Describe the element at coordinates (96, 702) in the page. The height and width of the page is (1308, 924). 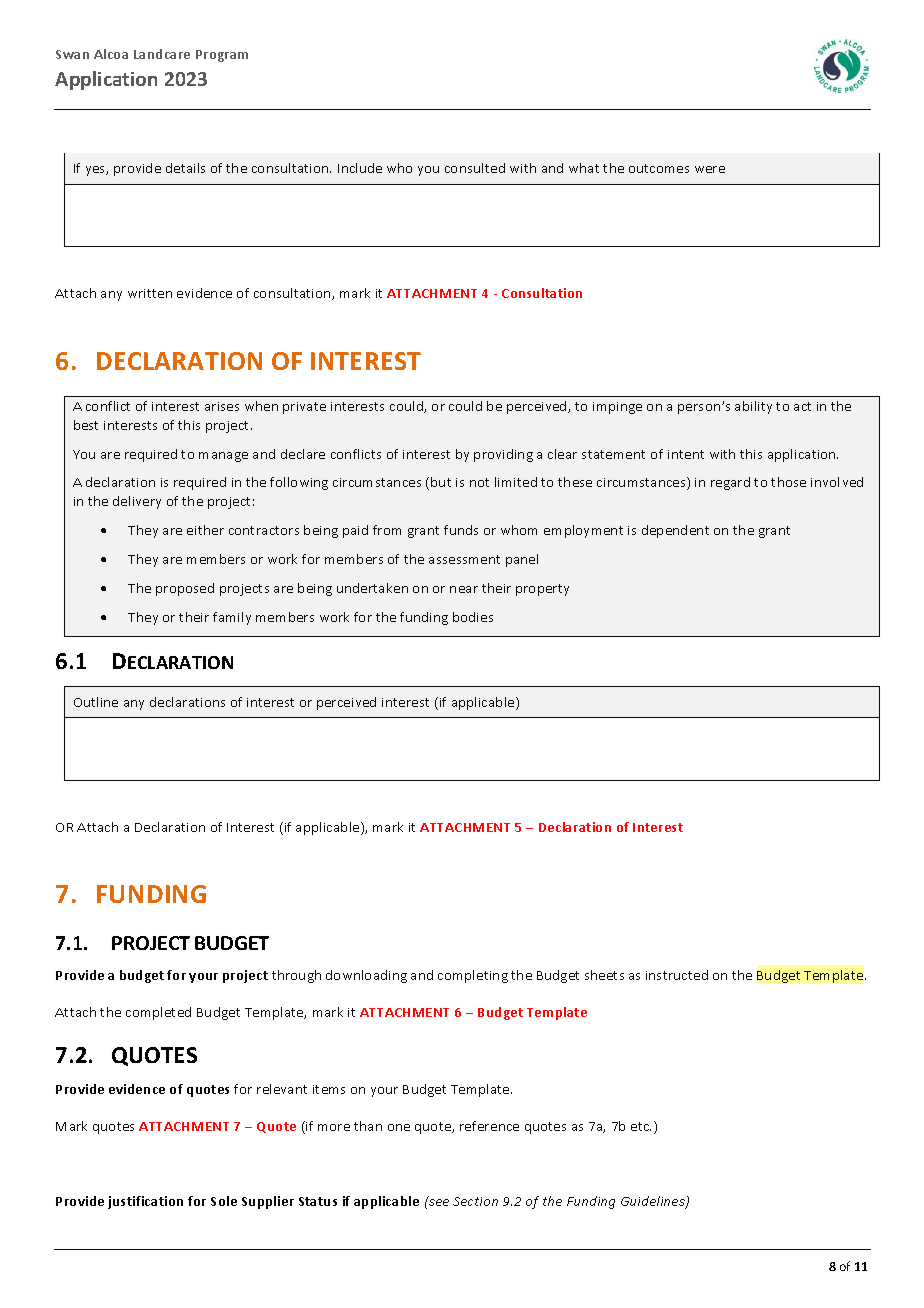
I see `Outline` at that location.
